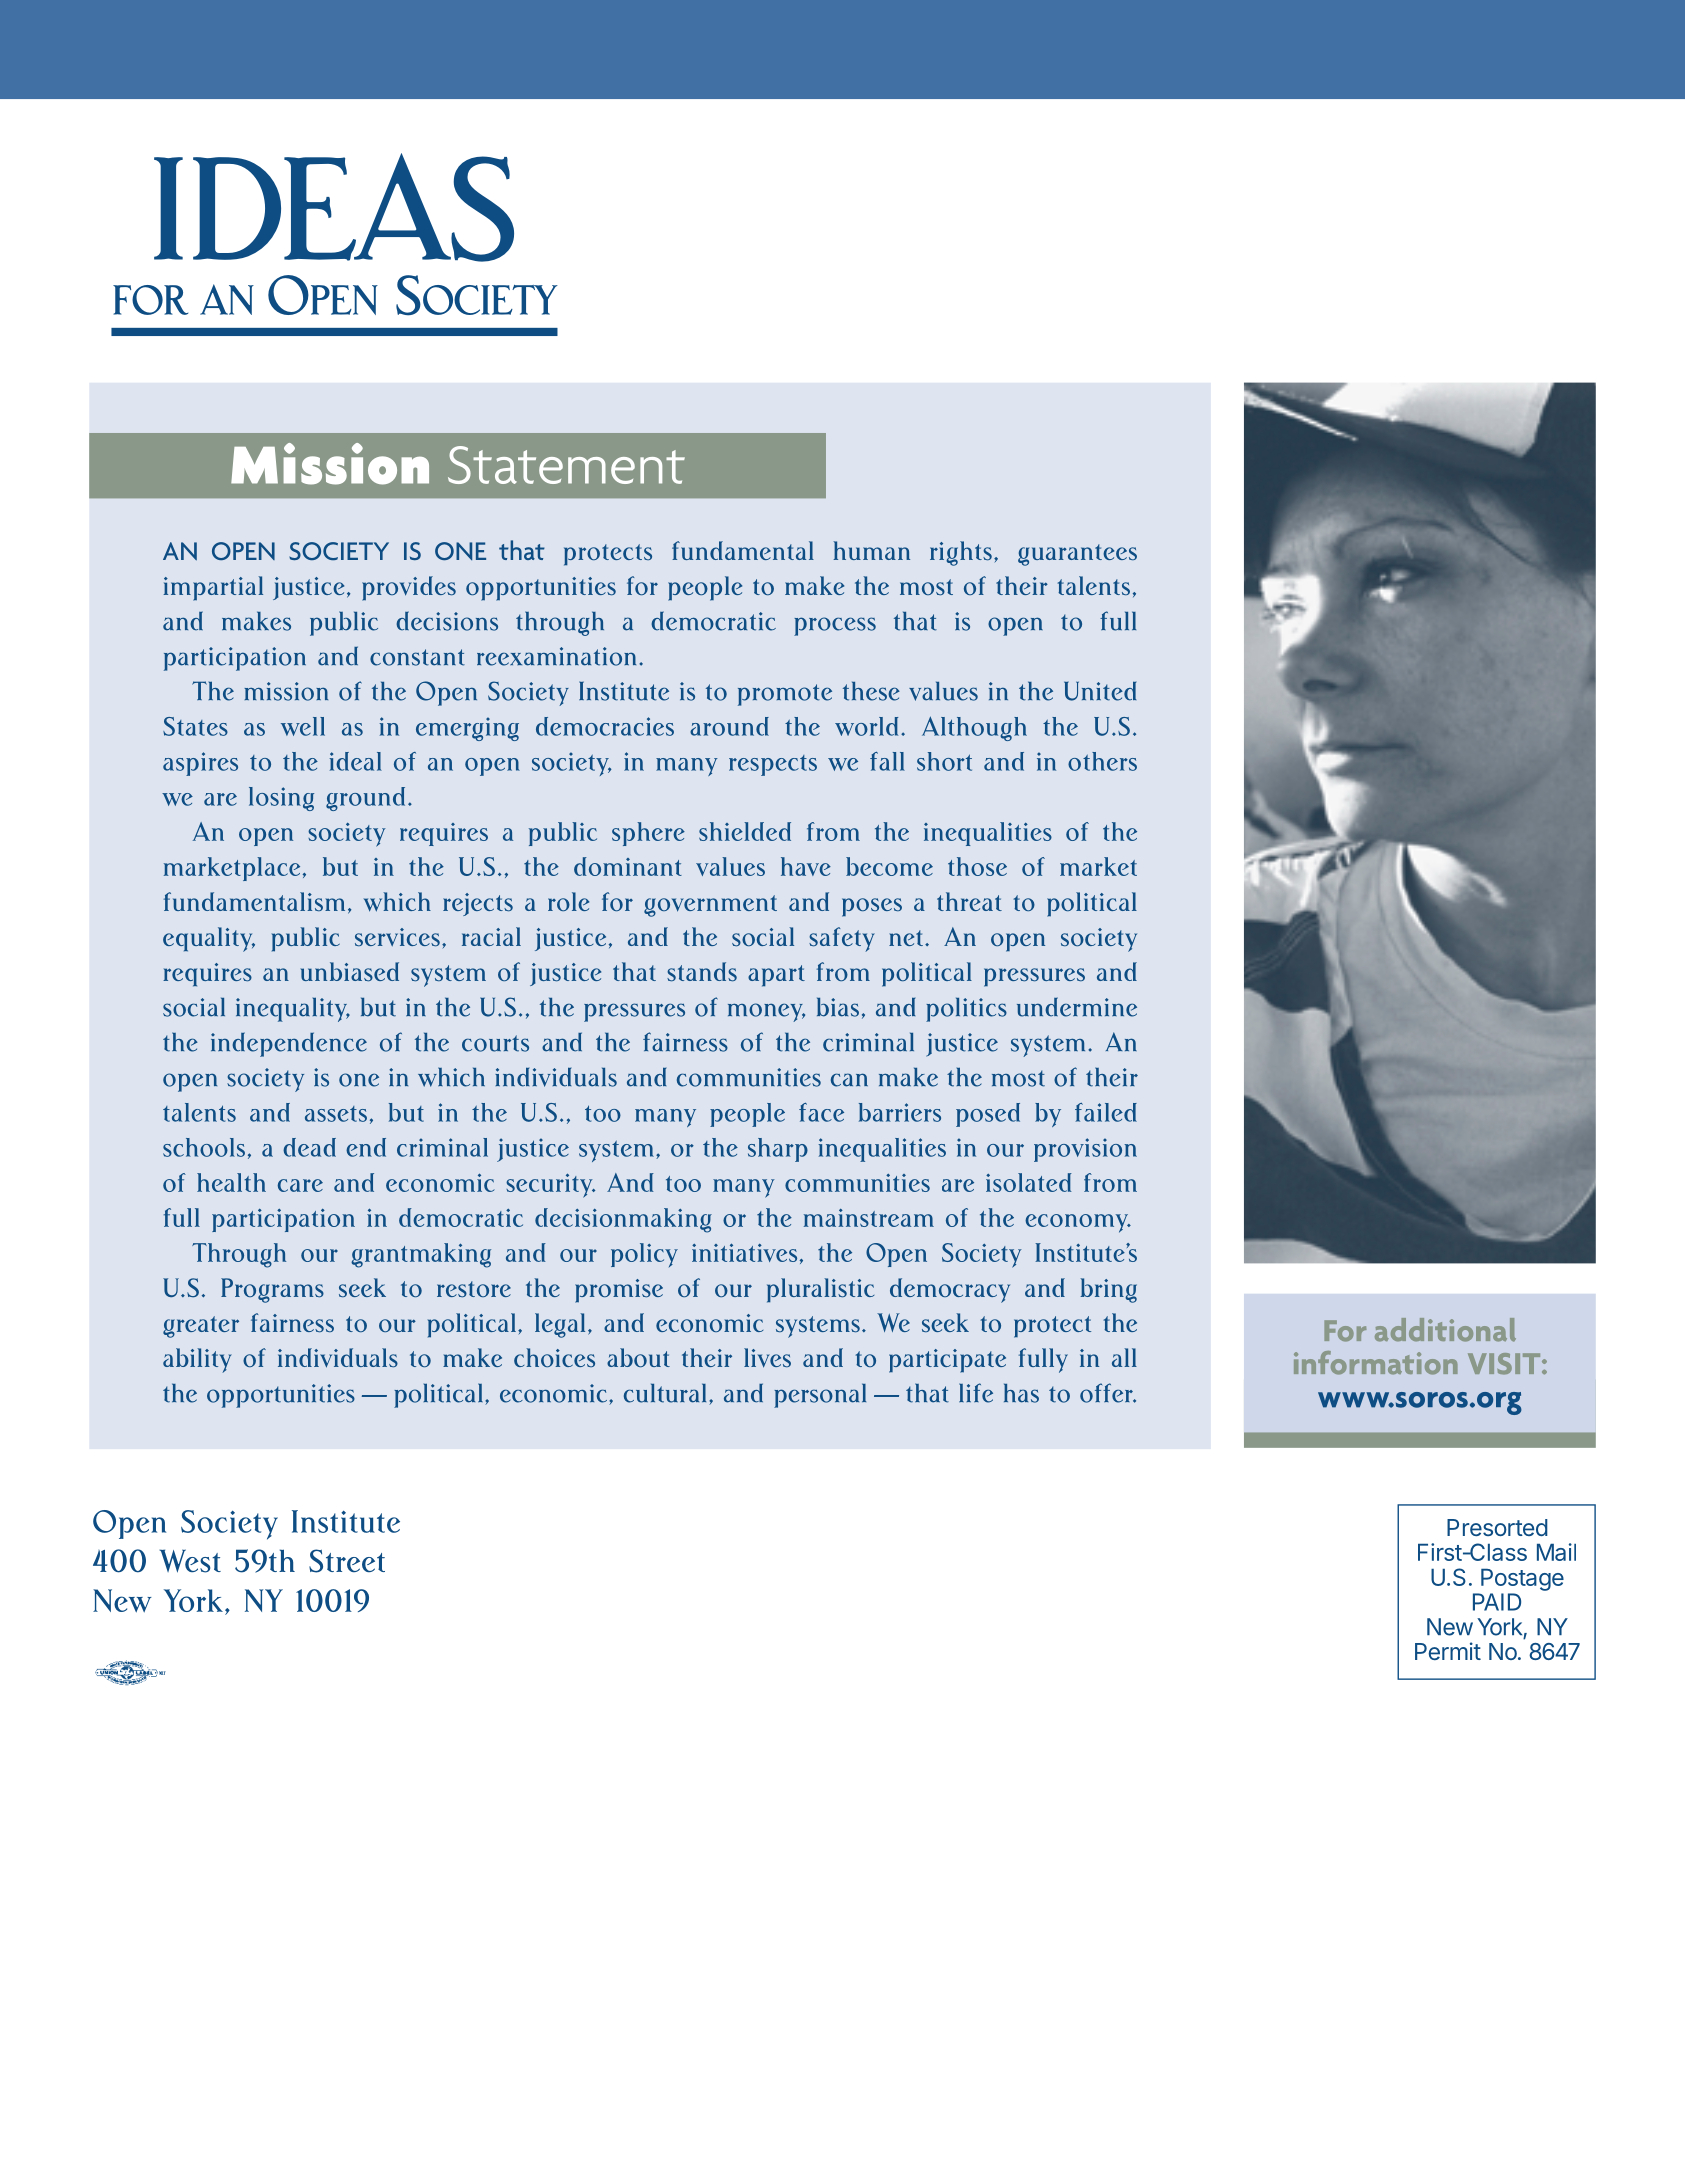 Image resolution: width=1685 pixels, height=2180 pixels. Describe the element at coordinates (334, 207) in the screenshot. I see `IDEAS` at that location.
